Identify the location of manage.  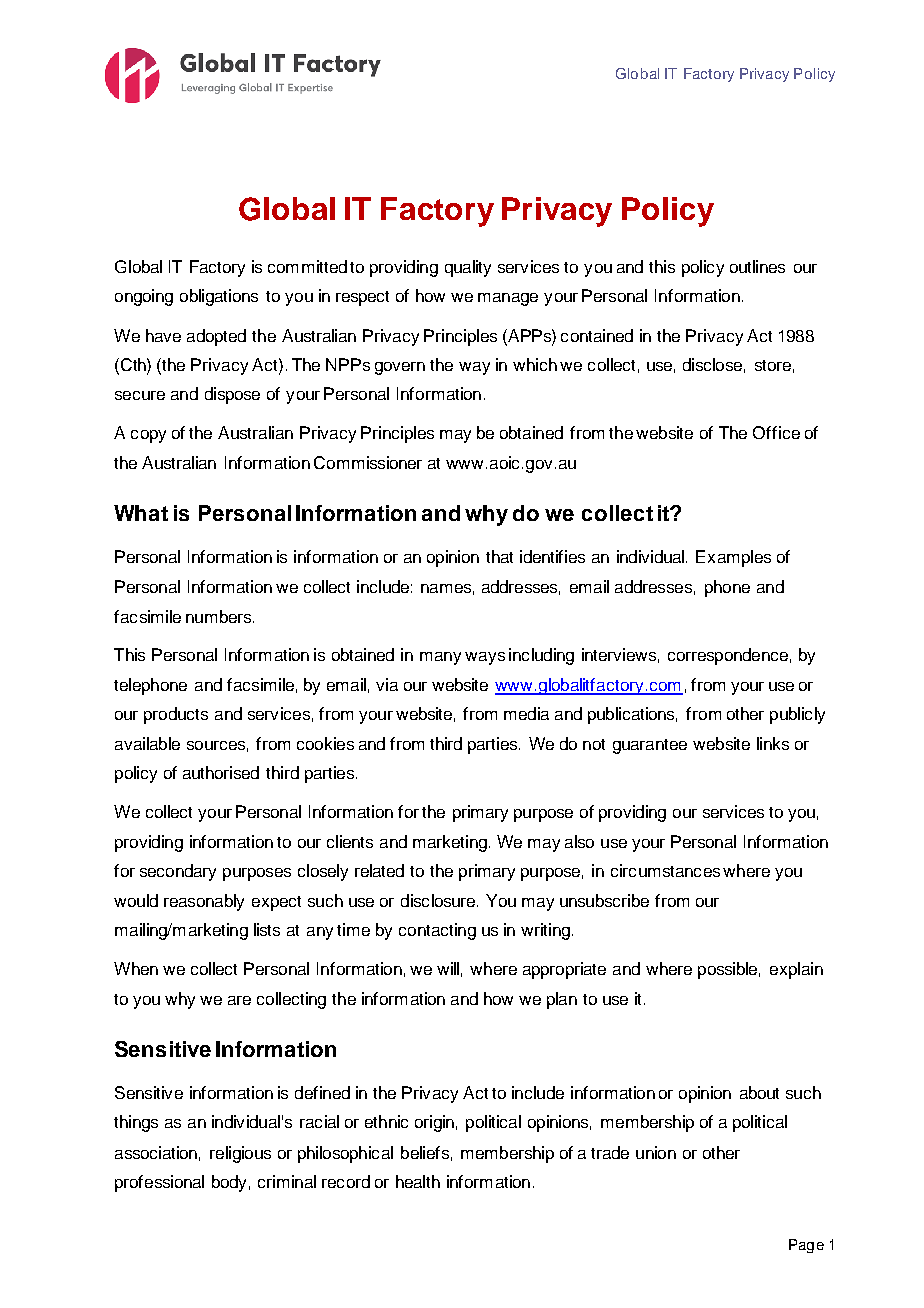
(508, 299).
